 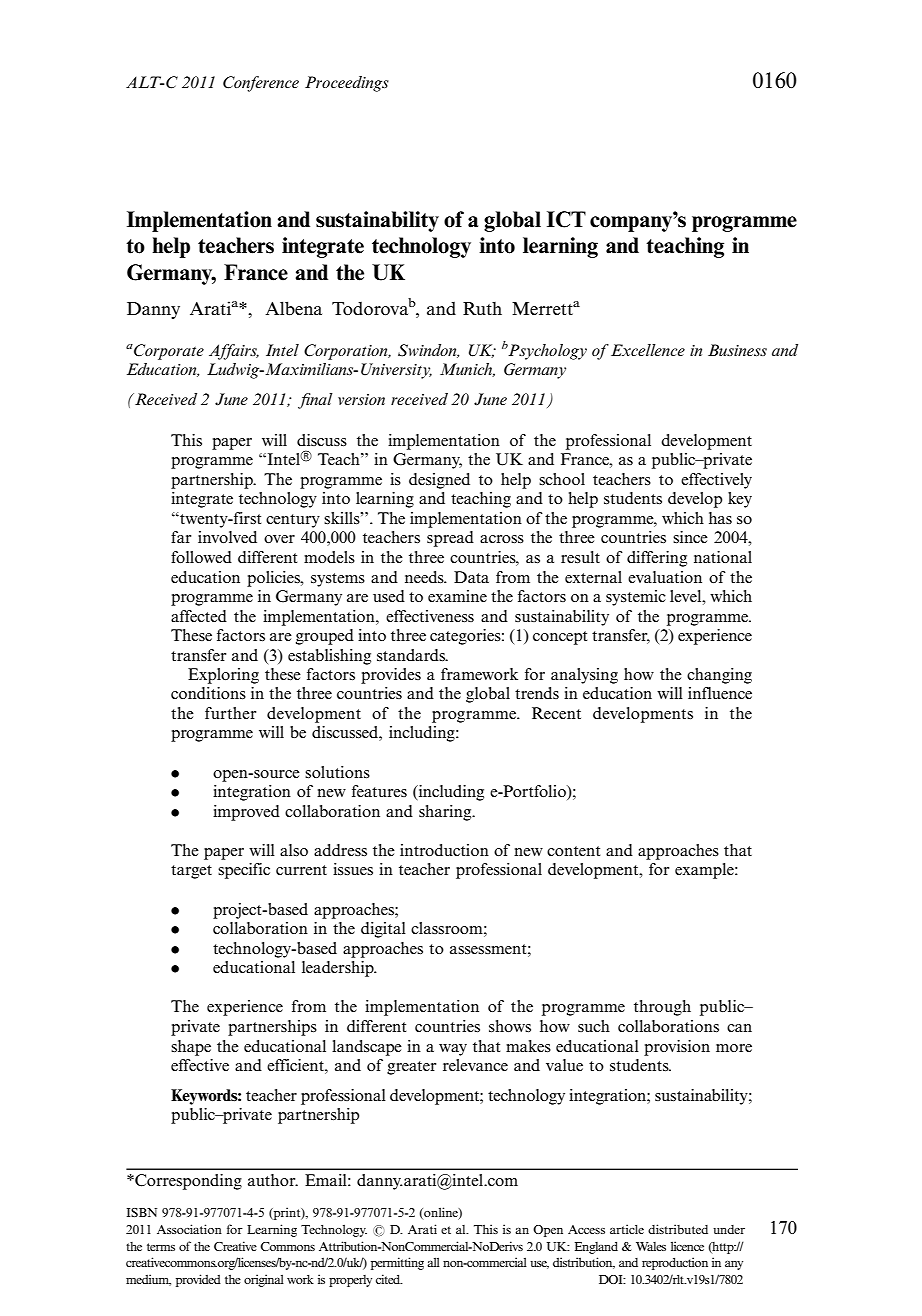 What do you see at coordinates (662, 1008) in the document?
I see `through` at bounding box center [662, 1008].
